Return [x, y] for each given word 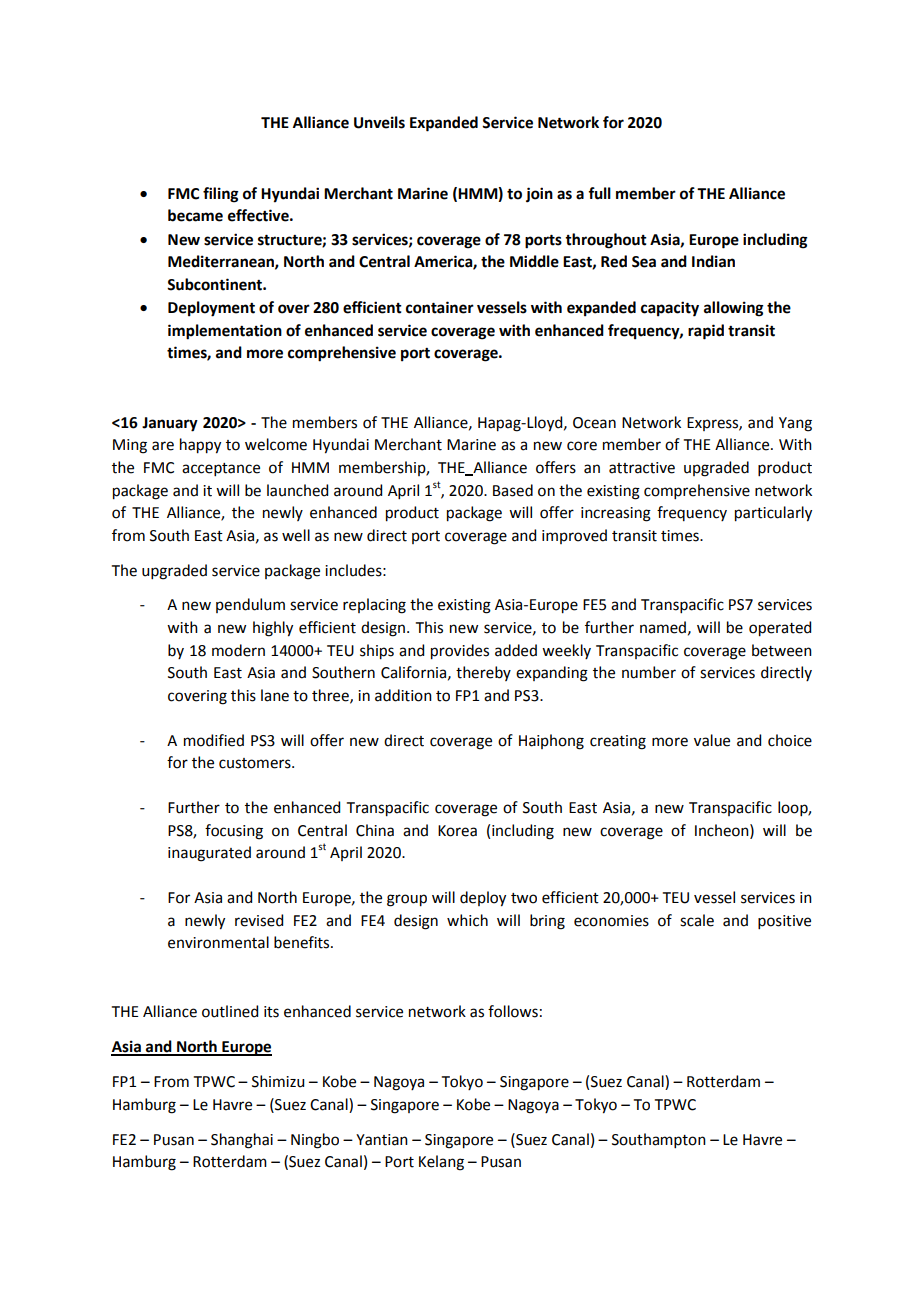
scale [697, 920]
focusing [234, 832]
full [599, 193]
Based [513, 490]
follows [513, 1011]
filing [221, 195]
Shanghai [242, 1141]
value [712, 740]
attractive [642, 468]
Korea [457, 831]
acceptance [221, 469]
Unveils [379, 122]
